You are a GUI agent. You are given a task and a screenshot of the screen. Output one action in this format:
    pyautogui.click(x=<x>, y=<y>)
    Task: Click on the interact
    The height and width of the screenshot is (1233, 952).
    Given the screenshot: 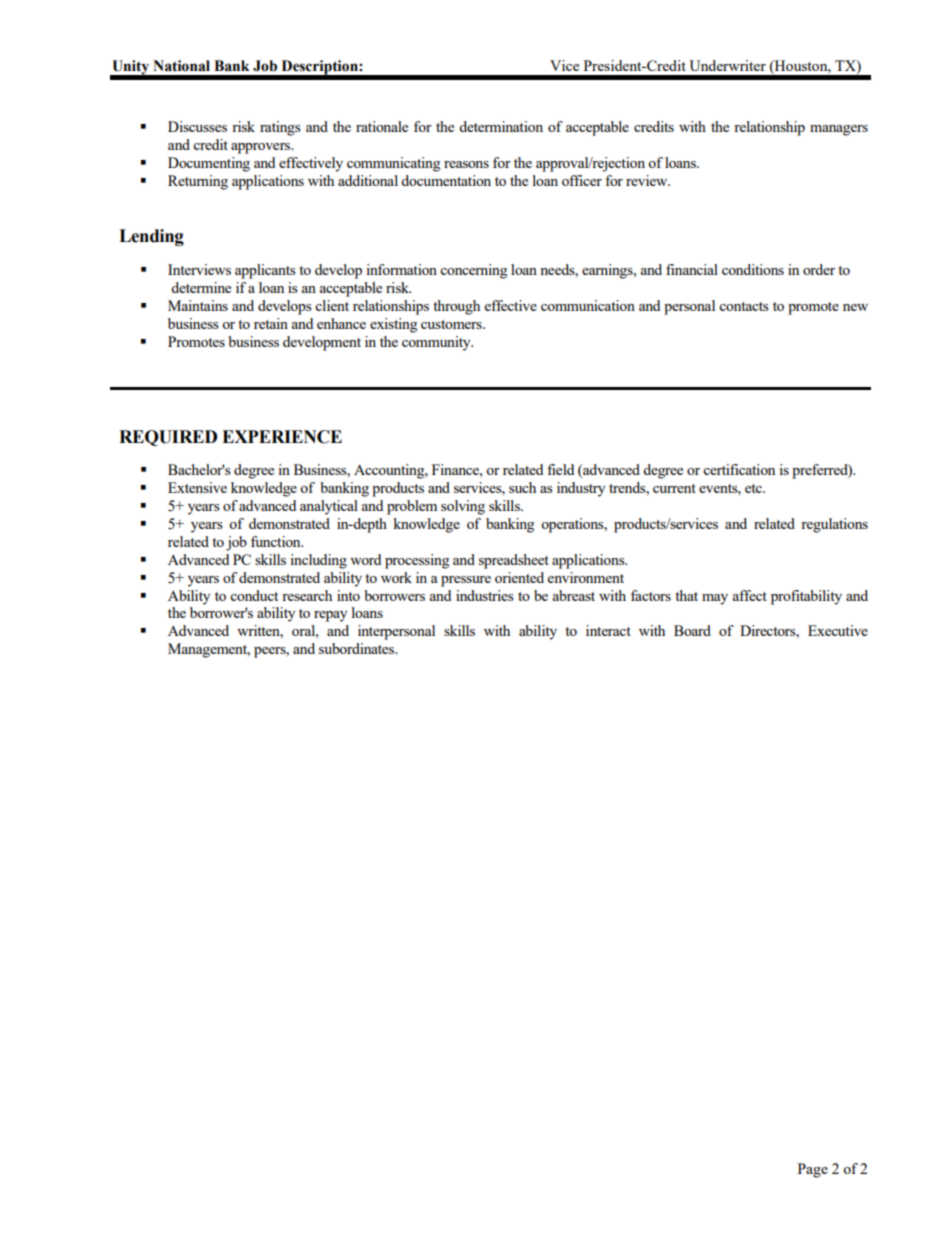 What is the action you would take?
    pyautogui.click(x=608, y=630)
